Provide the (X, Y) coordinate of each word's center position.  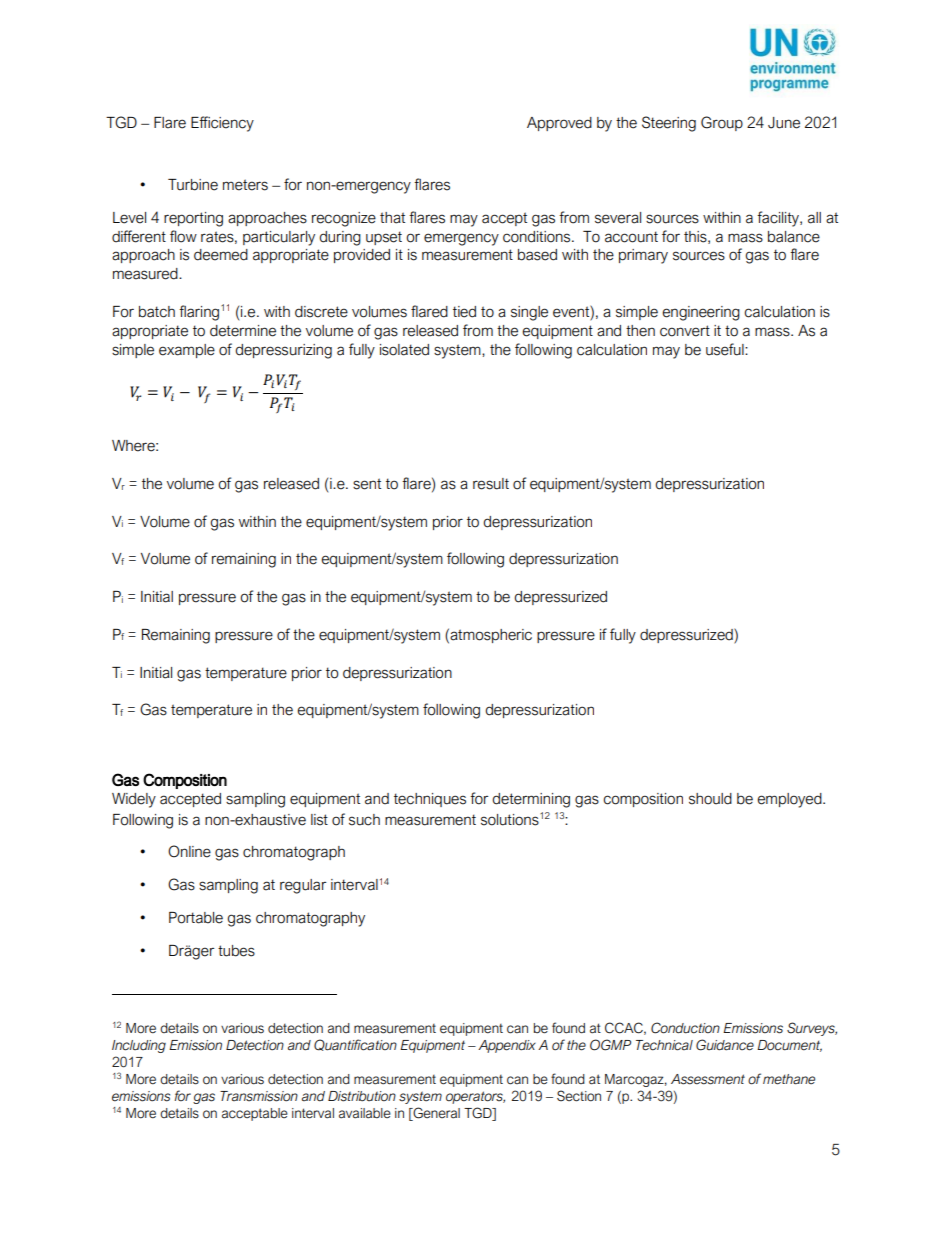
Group (722, 123)
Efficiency (222, 124)
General (435, 1114)
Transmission (259, 1096)
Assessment (708, 1079)
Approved (559, 124)
